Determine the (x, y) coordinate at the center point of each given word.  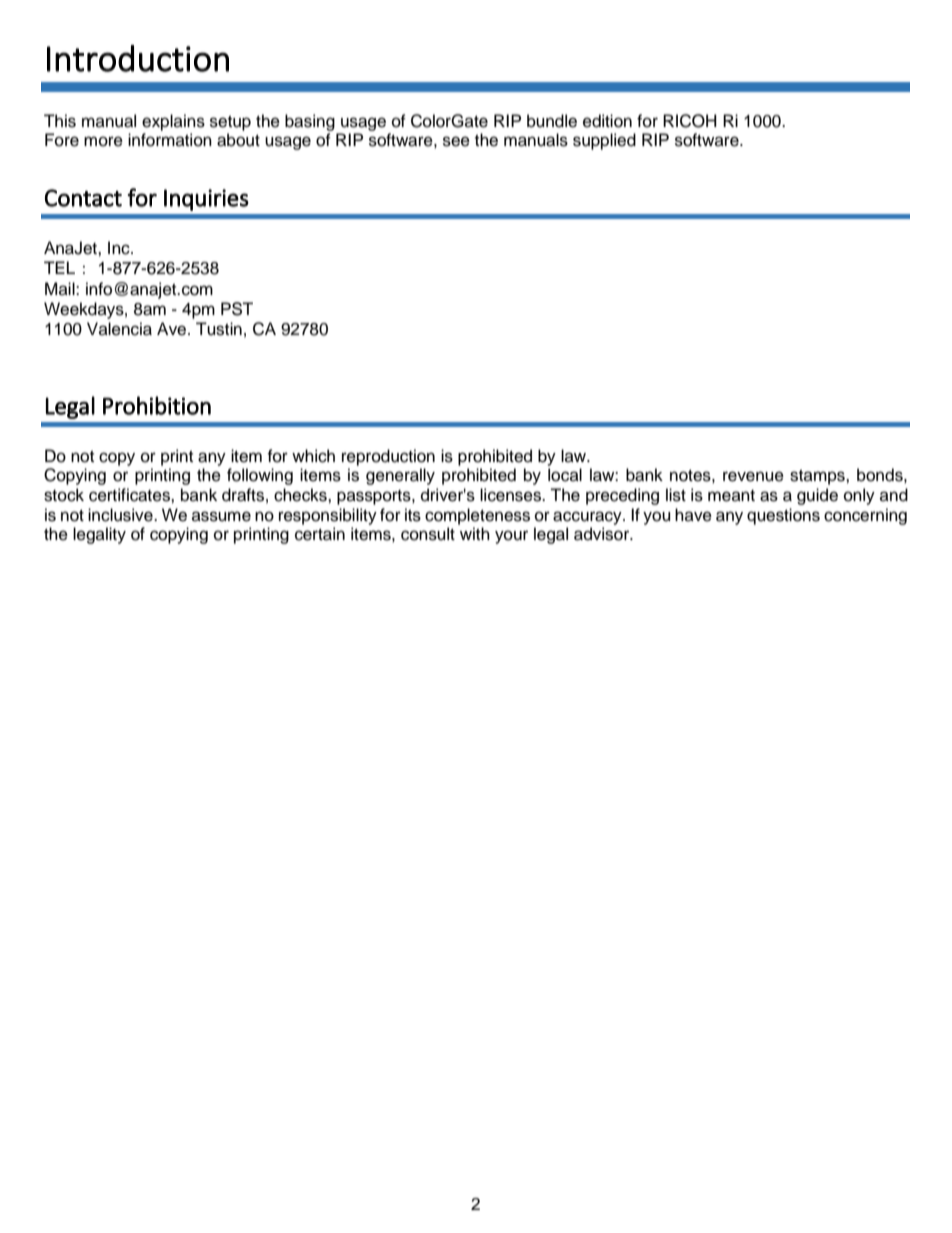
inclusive (121, 515)
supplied (604, 141)
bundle (552, 121)
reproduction (388, 457)
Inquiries (206, 200)
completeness (477, 516)
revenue (753, 476)
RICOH (690, 121)
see (456, 141)
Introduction (138, 58)
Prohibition (157, 405)
